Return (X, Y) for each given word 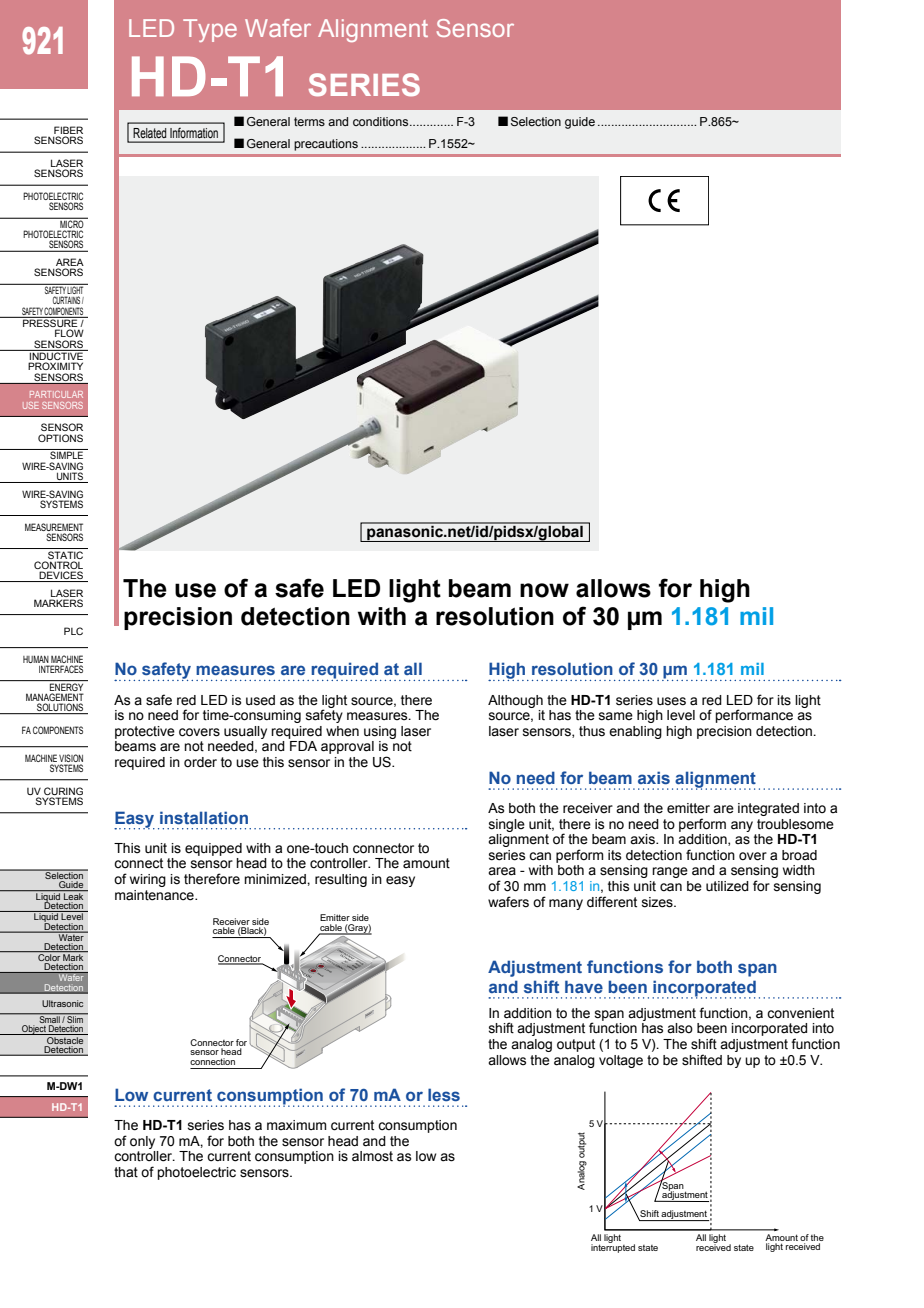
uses (671, 701)
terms (309, 121)
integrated (768, 809)
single (507, 825)
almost (372, 1156)
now (544, 590)
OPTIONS (60, 438)
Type (210, 30)
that (126, 1172)
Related (150, 133)
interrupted (613, 1247)
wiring (148, 880)
